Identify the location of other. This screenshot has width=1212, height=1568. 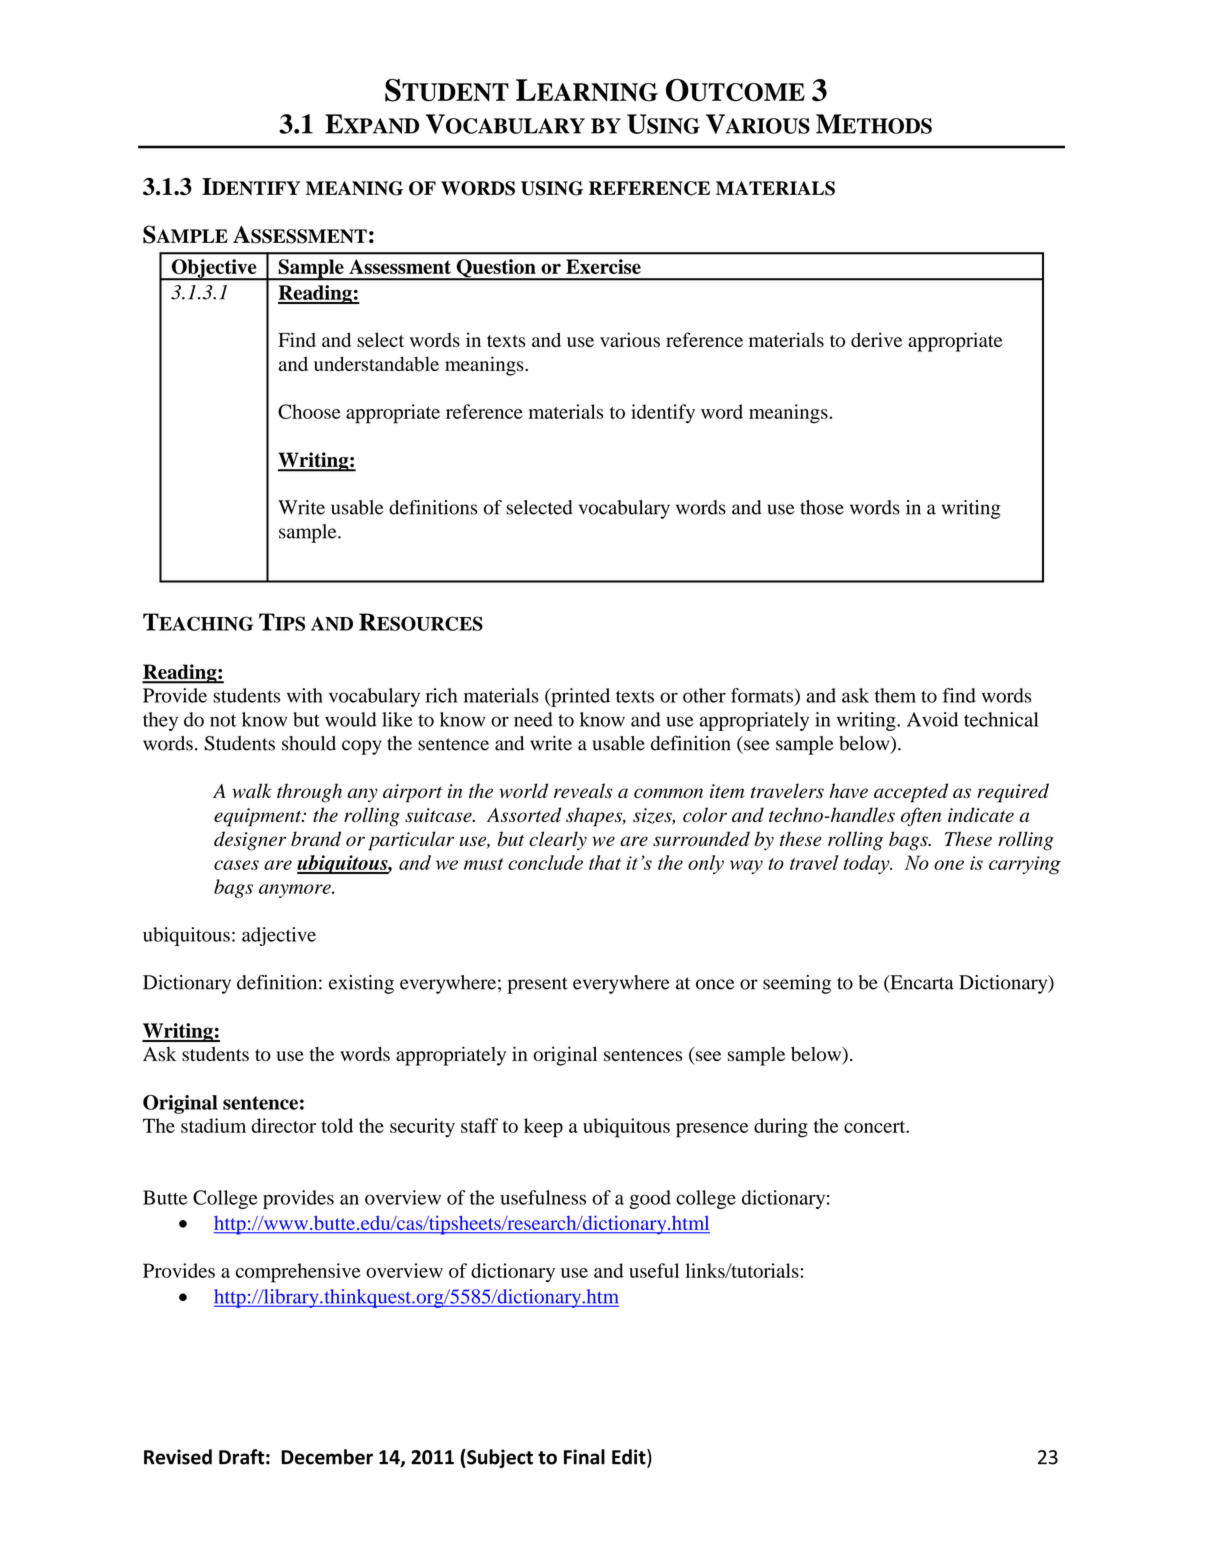
(704, 695).
